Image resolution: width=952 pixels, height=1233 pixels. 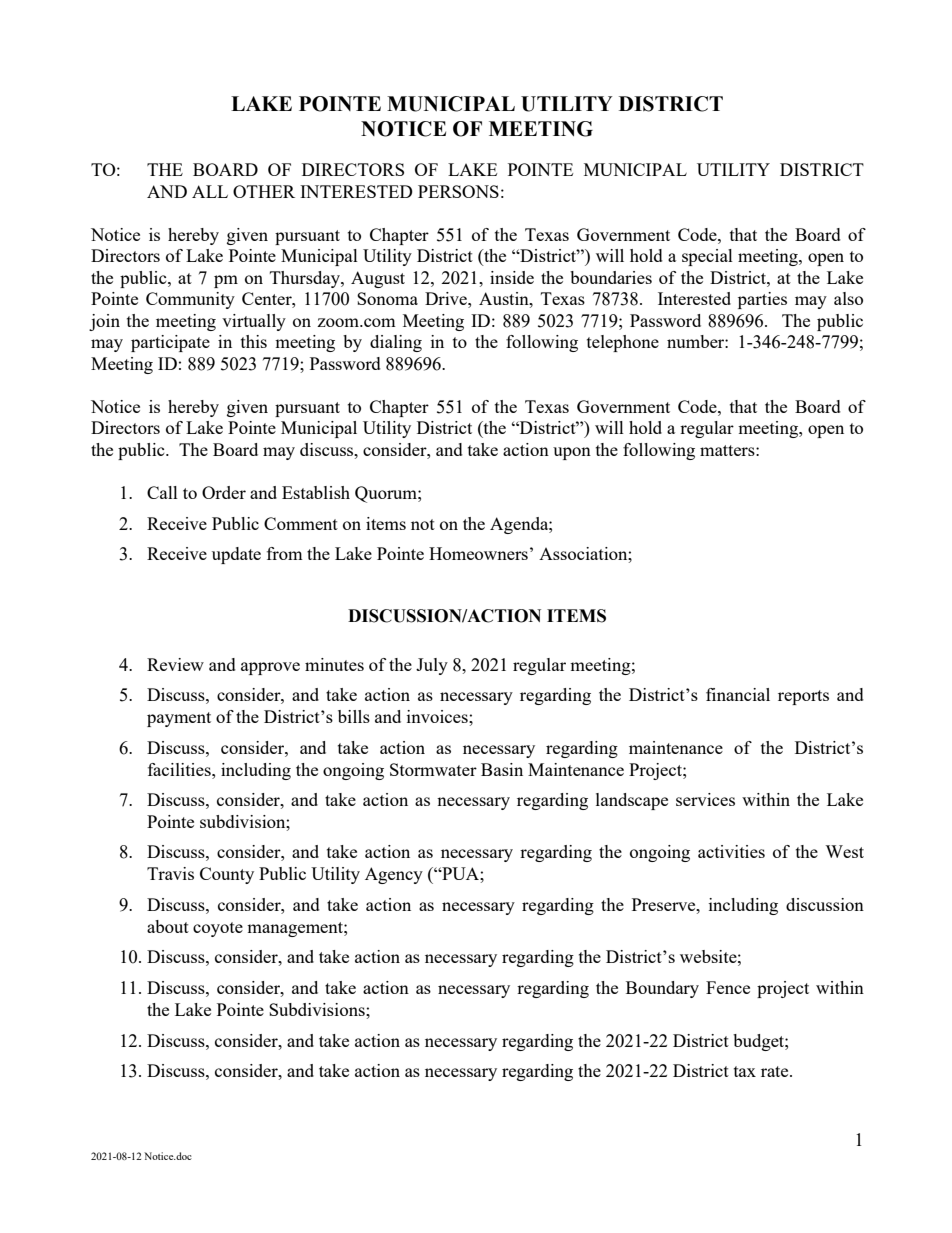 What do you see at coordinates (175, 664) in the image?
I see `Review` at bounding box center [175, 664].
